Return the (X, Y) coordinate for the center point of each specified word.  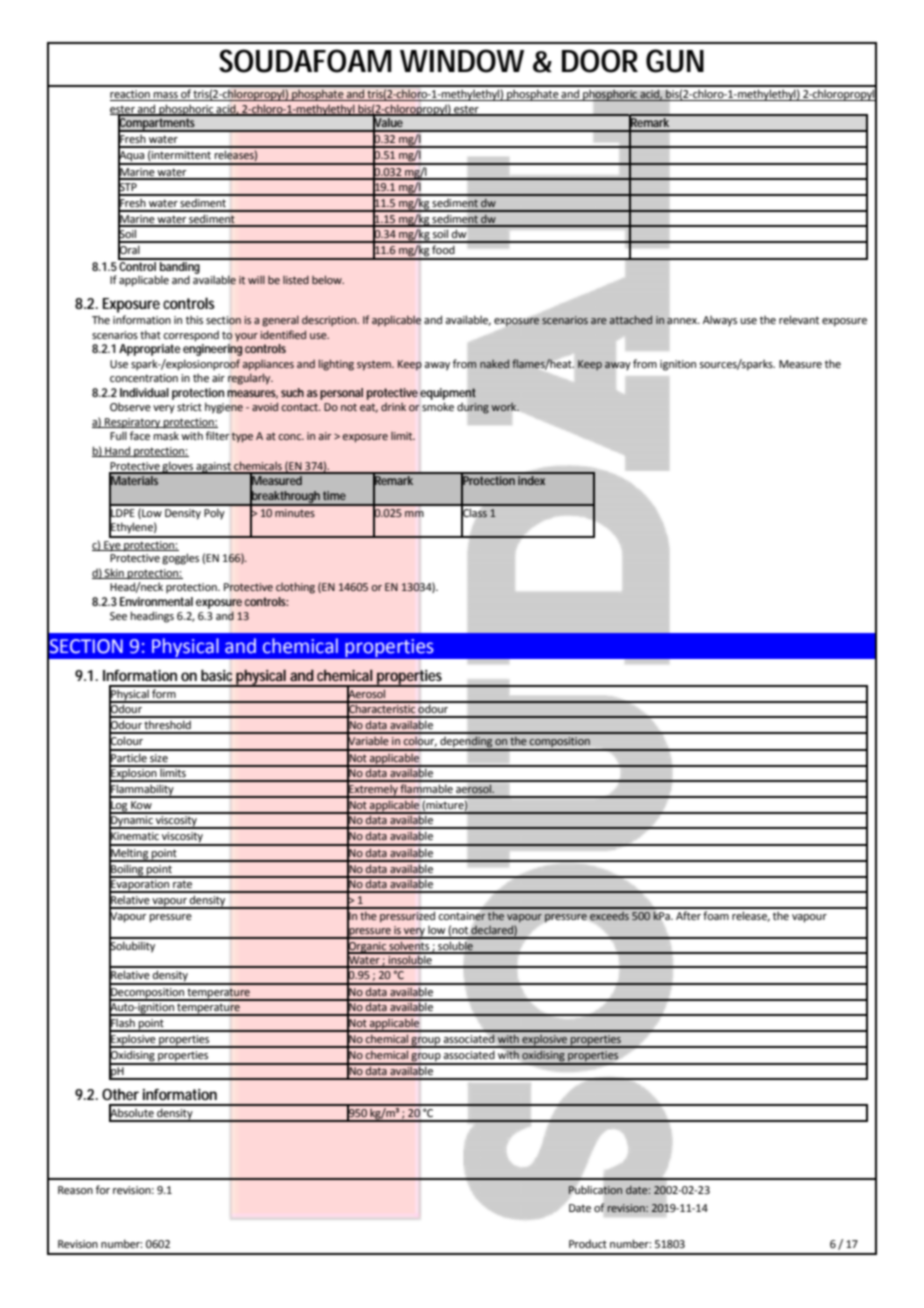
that (150, 334)
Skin (114, 573)
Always (720, 321)
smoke (438, 406)
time (334, 495)
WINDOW (462, 61)
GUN (675, 61)
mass (166, 96)
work (505, 408)
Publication (595, 1190)
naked (494, 363)
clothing (295, 588)
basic (217, 675)
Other (120, 1094)
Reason (75, 1190)
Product (588, 1243)
